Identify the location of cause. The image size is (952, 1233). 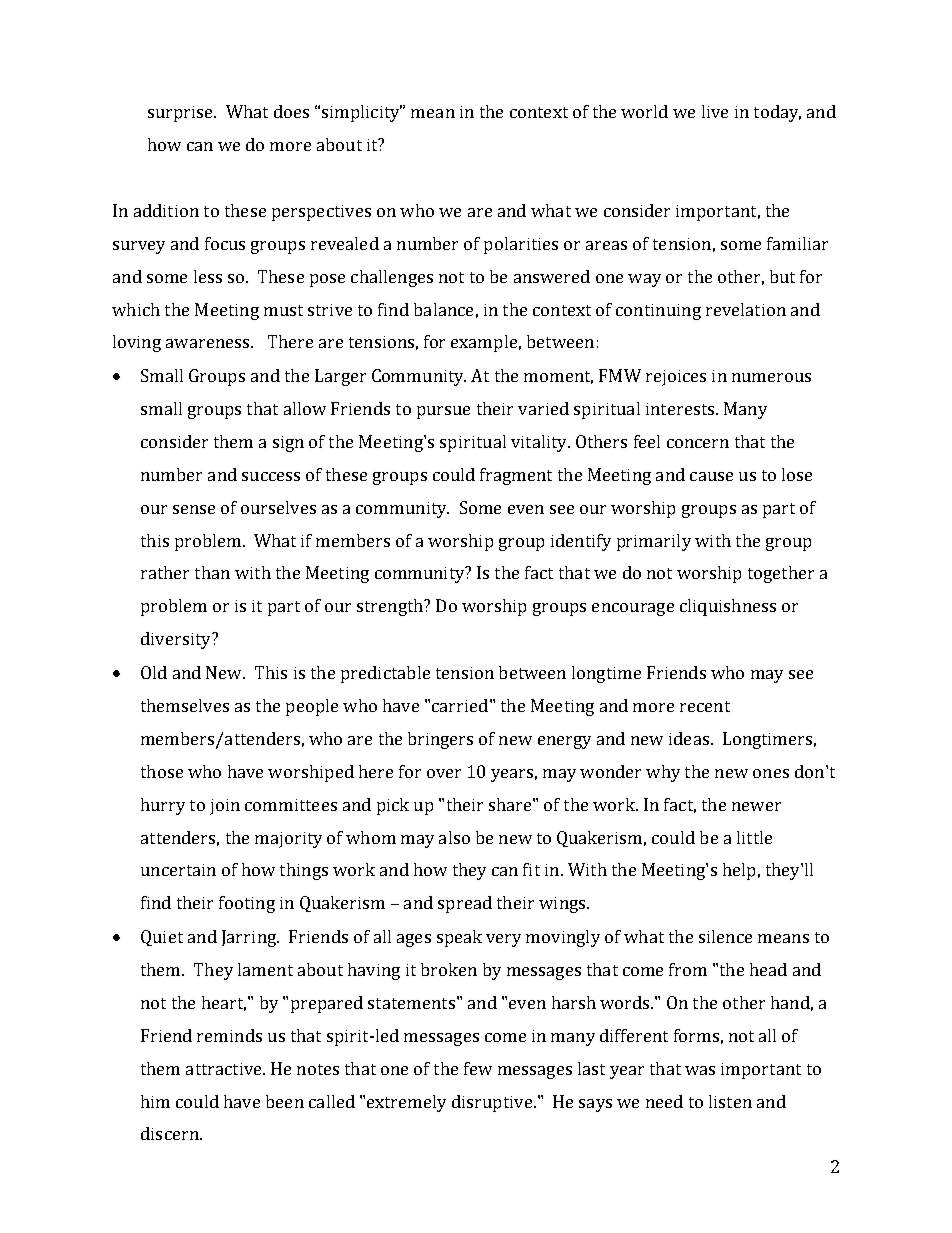
(711, 476).
